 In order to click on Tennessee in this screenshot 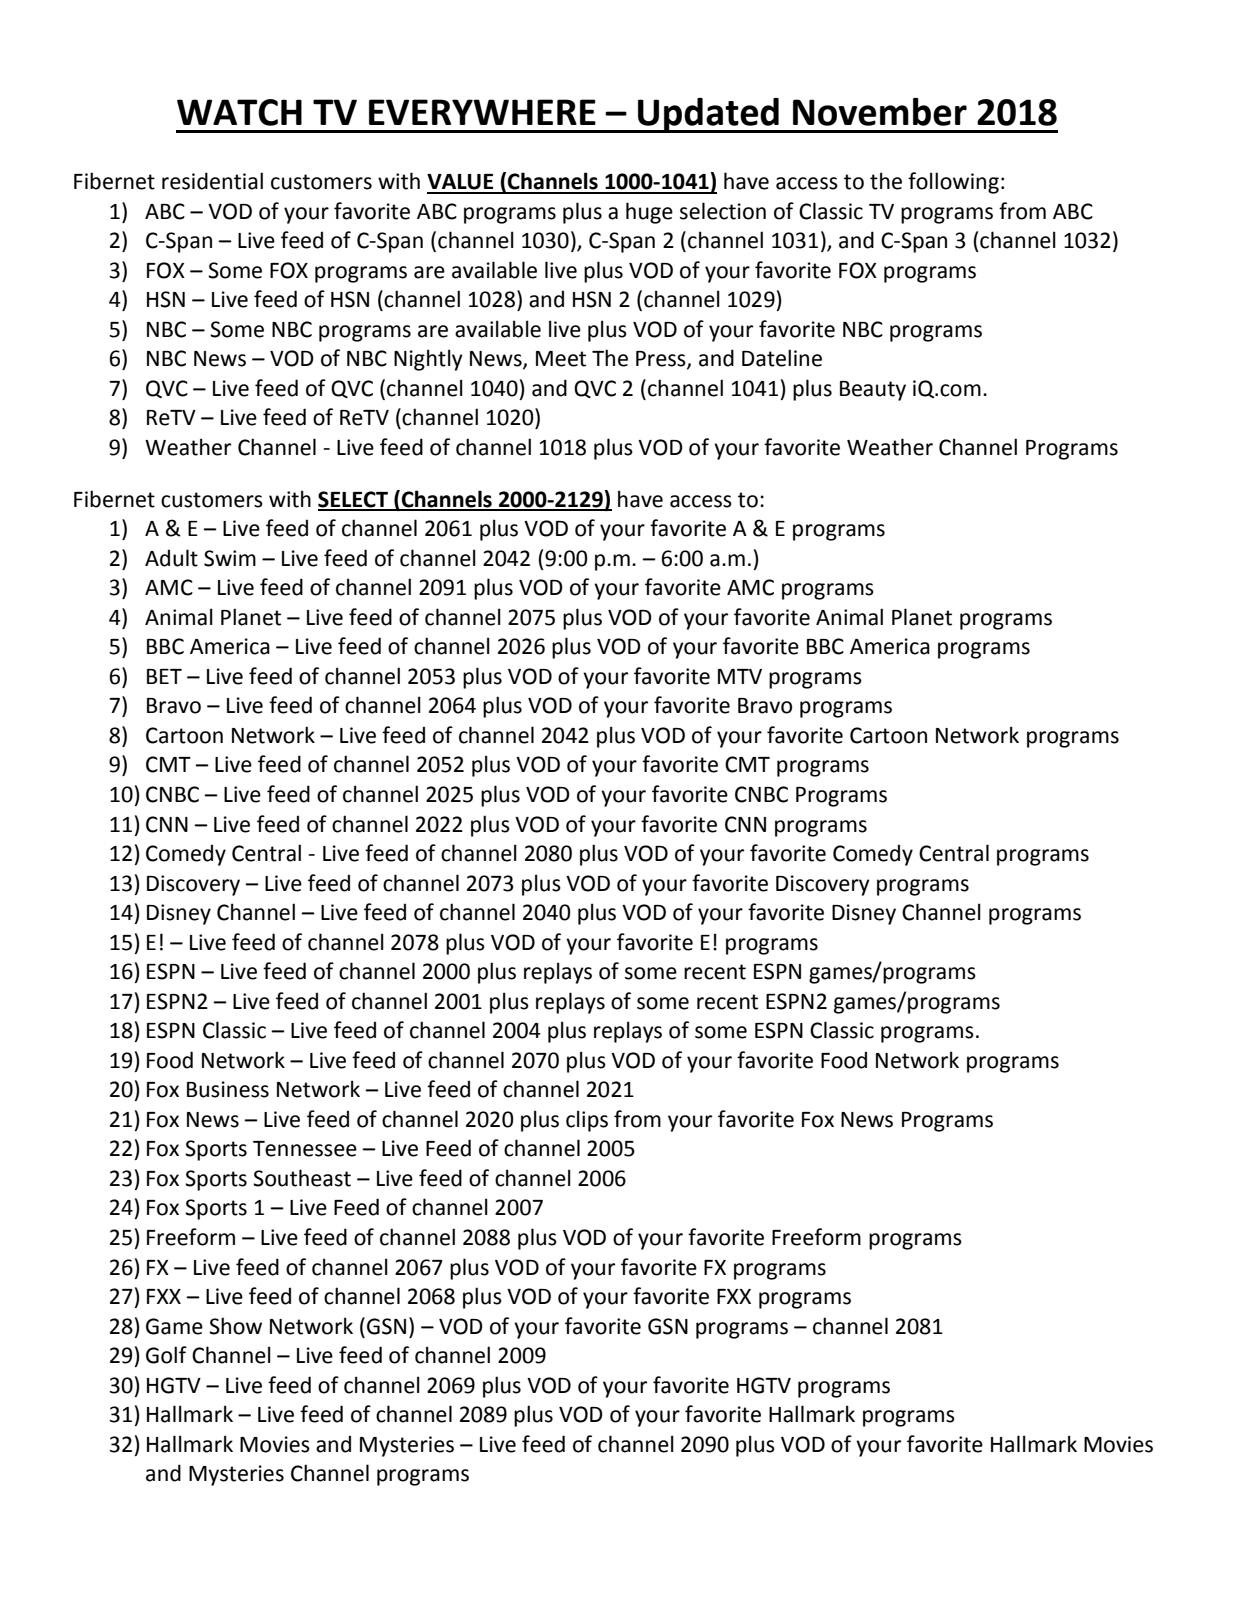, I will do `click(305, 1149)`.
